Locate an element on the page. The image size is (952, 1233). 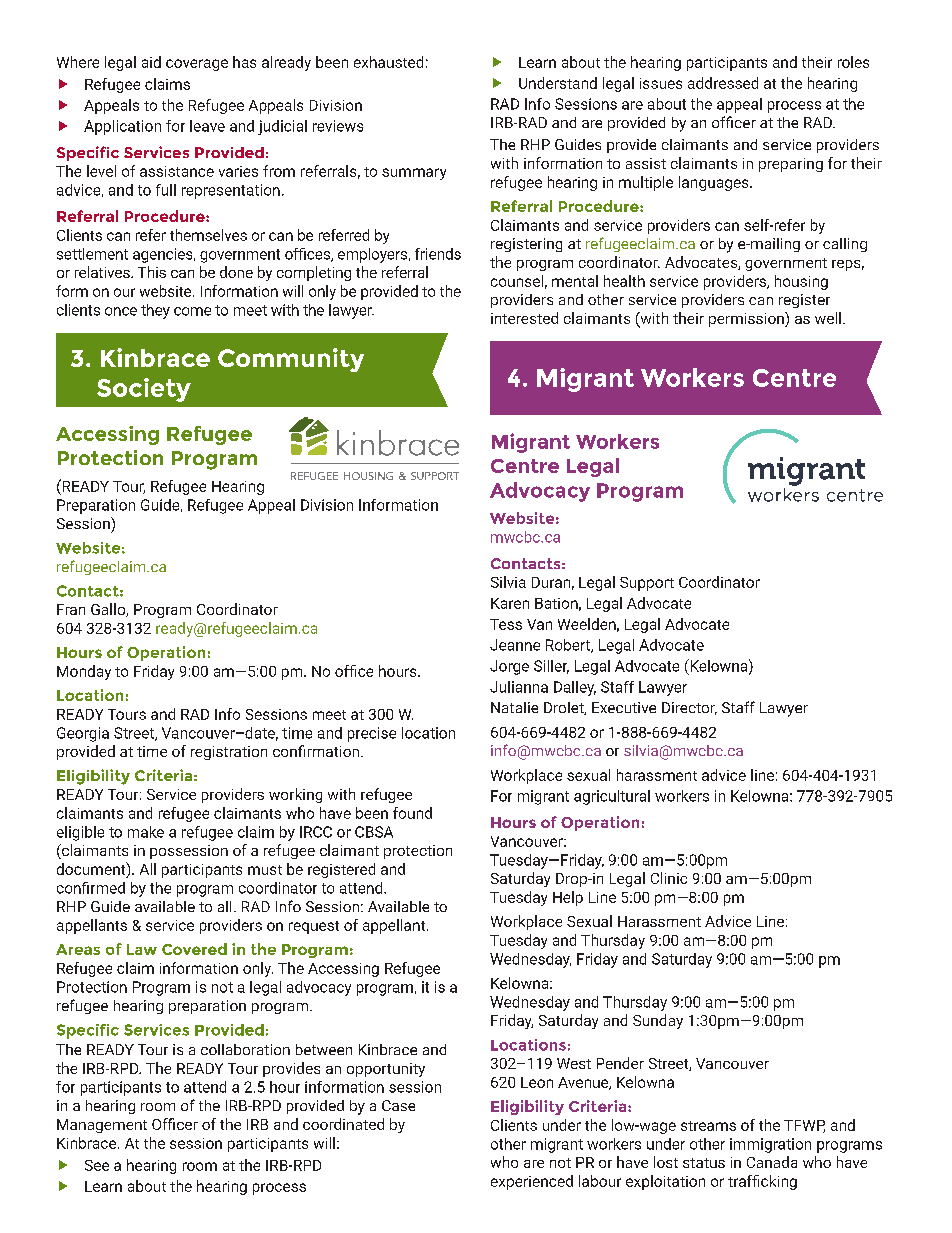
confirmed is located at coordinates (91, 888).
